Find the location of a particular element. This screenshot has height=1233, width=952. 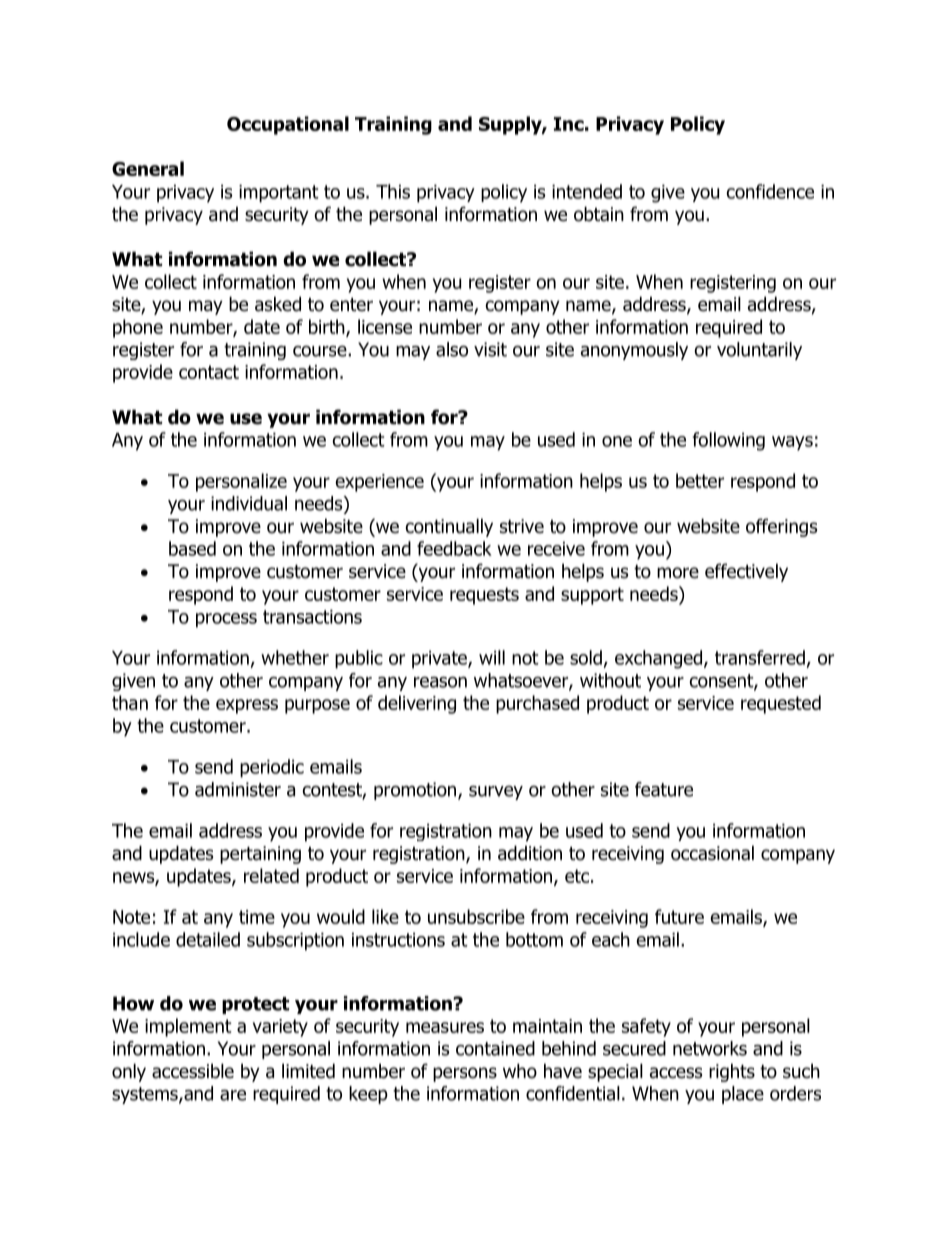

General is located at coordinates (148, 168).
